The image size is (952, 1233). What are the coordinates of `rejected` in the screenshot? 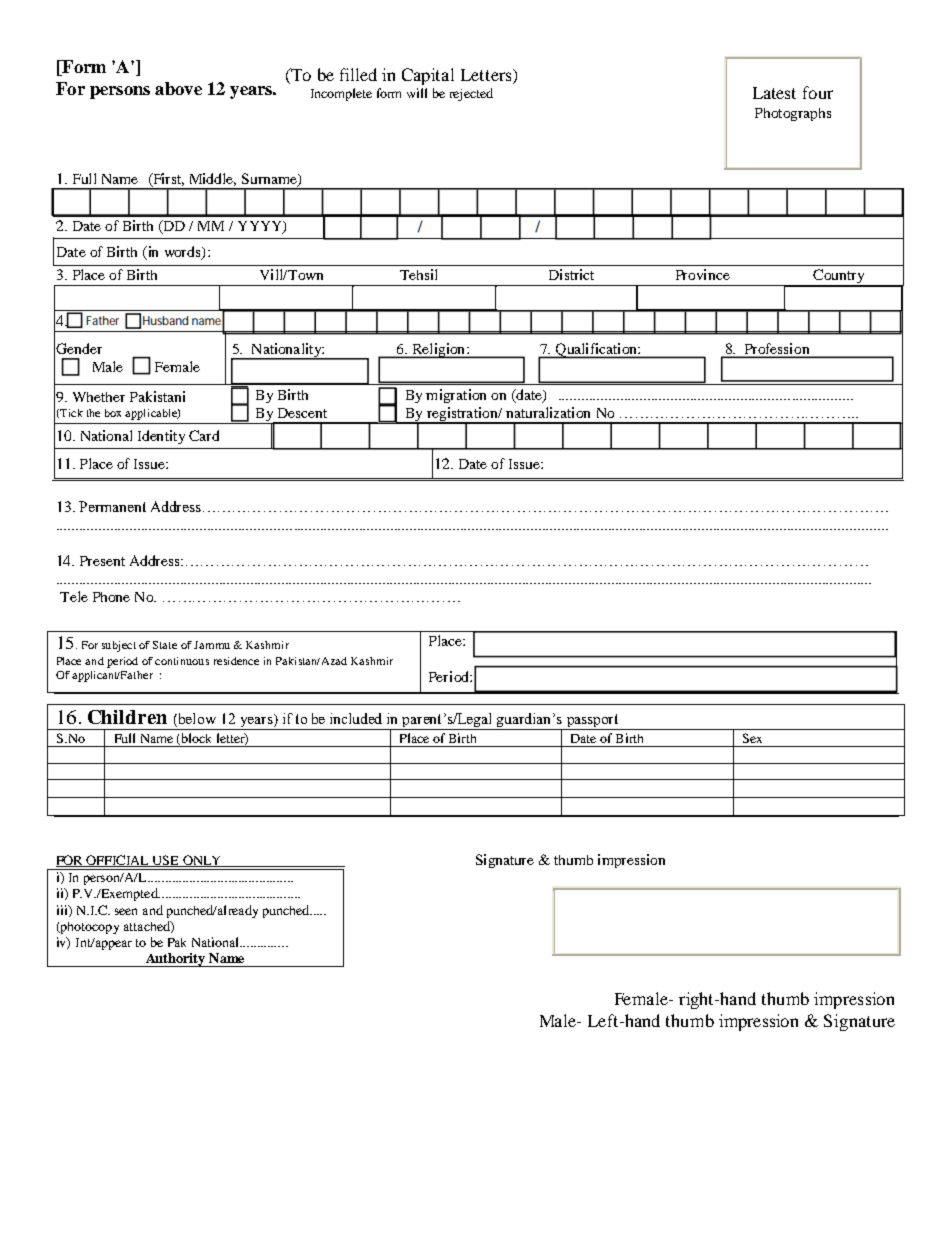 It's located at (471, 94).
